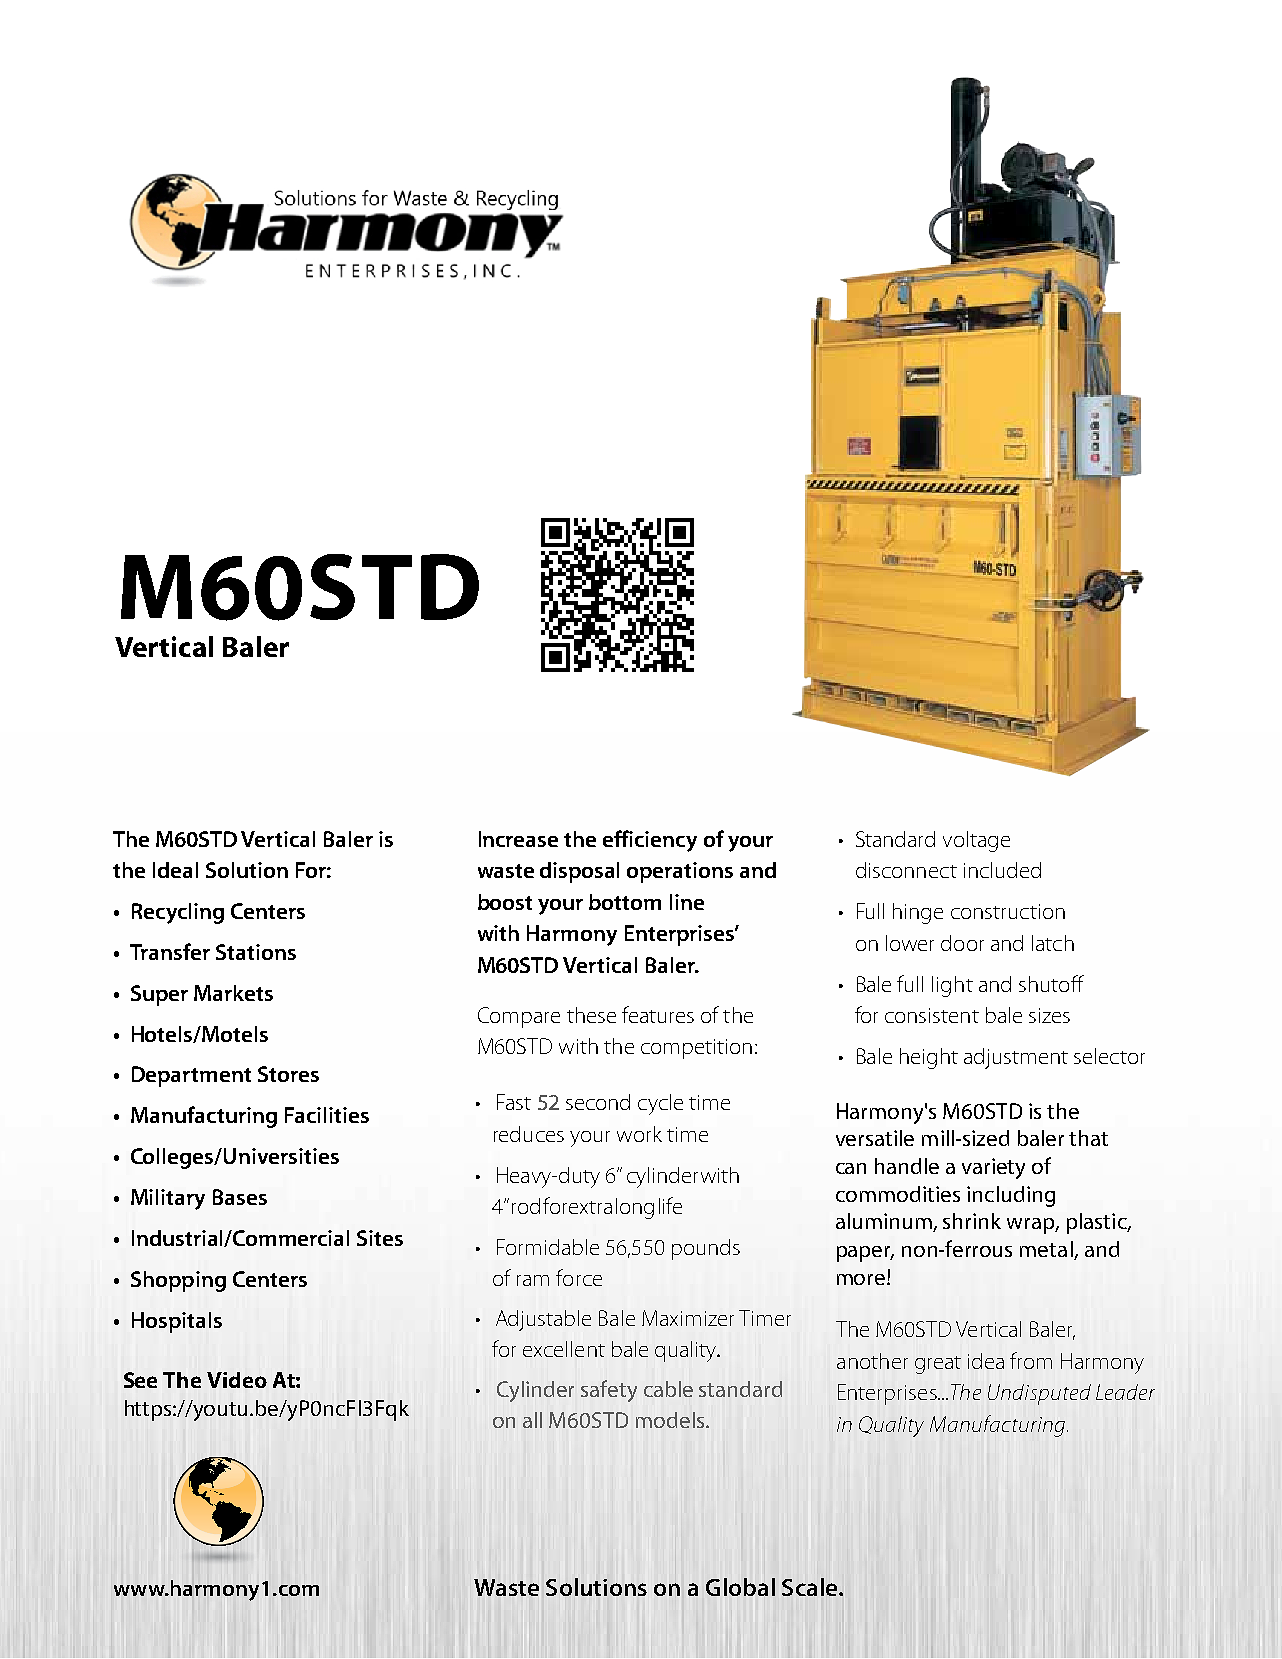 Image resolution: width=1282 pixels, height=1659 pixels. Describe the element at coordinates (532, 1420) in the image. I see `all` at that location.
